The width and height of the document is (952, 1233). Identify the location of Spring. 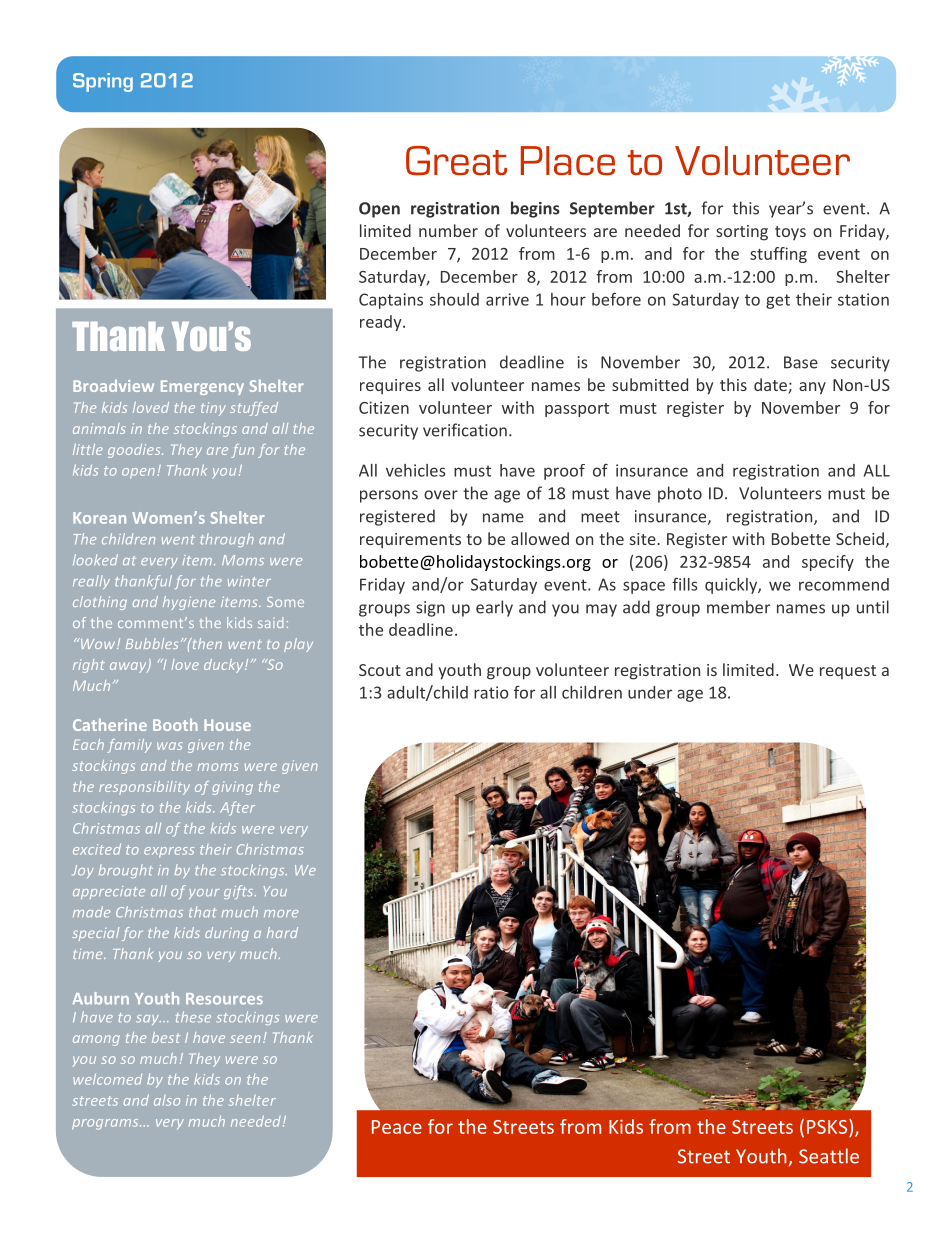
(103, 82).
